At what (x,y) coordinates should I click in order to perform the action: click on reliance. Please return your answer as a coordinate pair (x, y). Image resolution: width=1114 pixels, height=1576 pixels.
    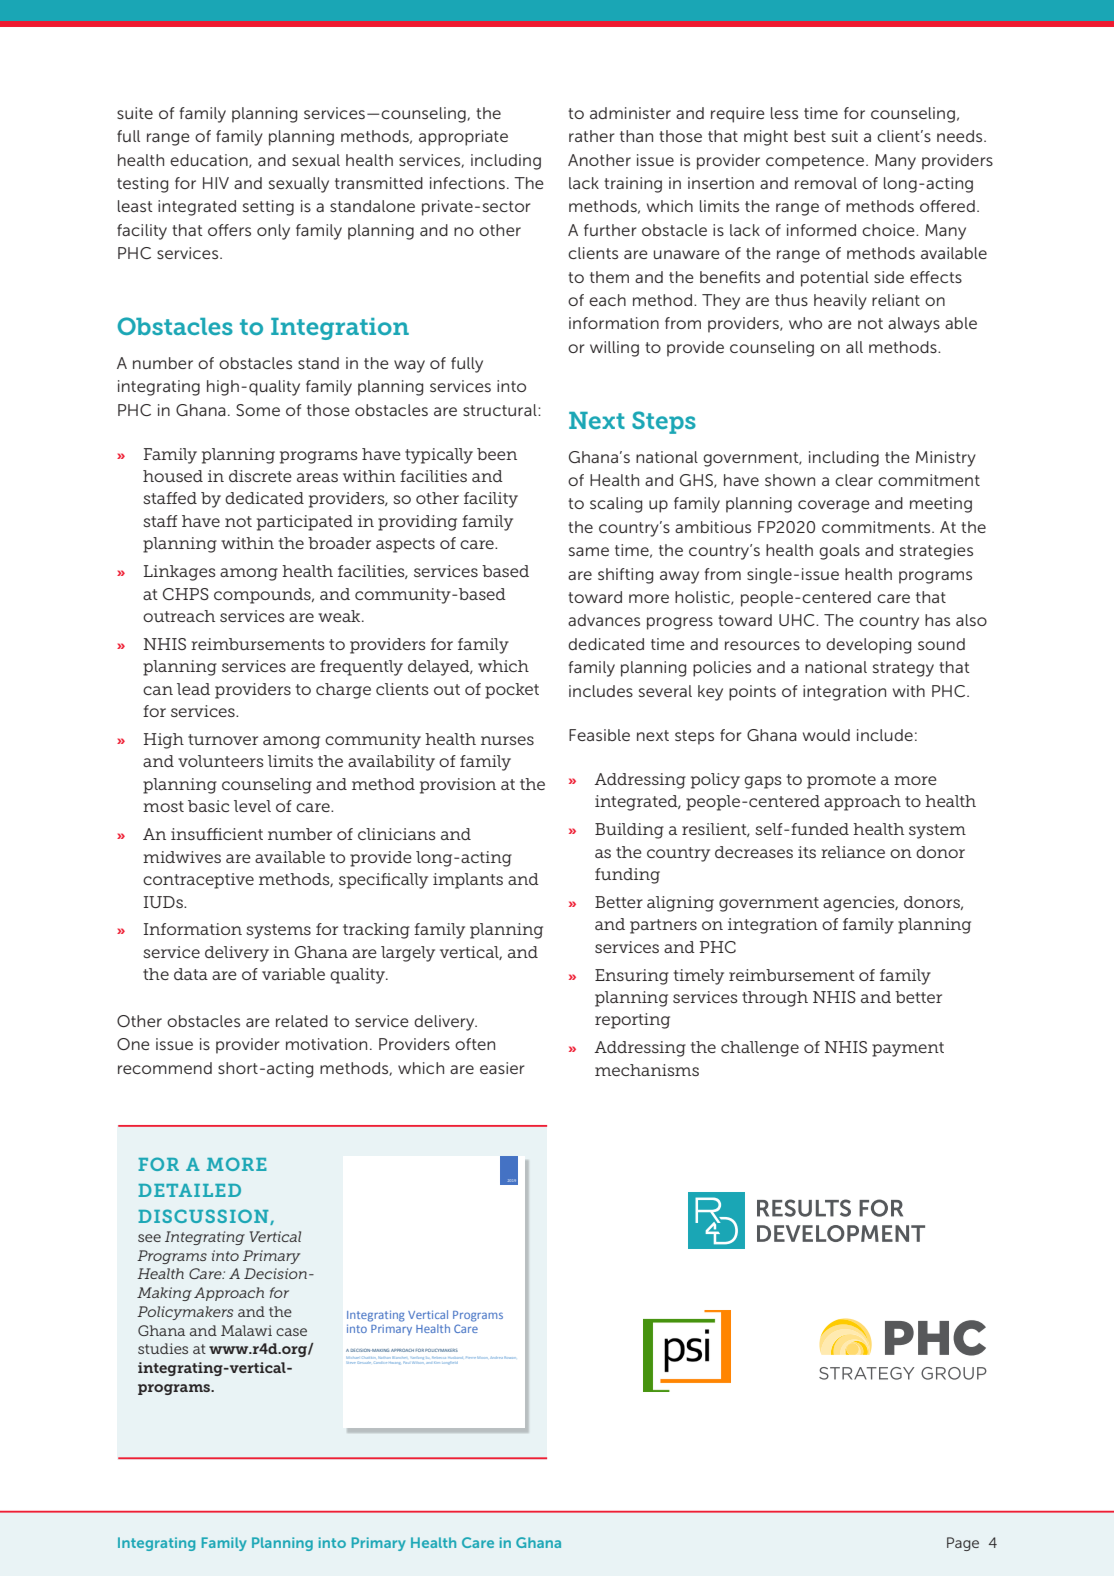
    Looking at the image, I should click on (853, 852).
